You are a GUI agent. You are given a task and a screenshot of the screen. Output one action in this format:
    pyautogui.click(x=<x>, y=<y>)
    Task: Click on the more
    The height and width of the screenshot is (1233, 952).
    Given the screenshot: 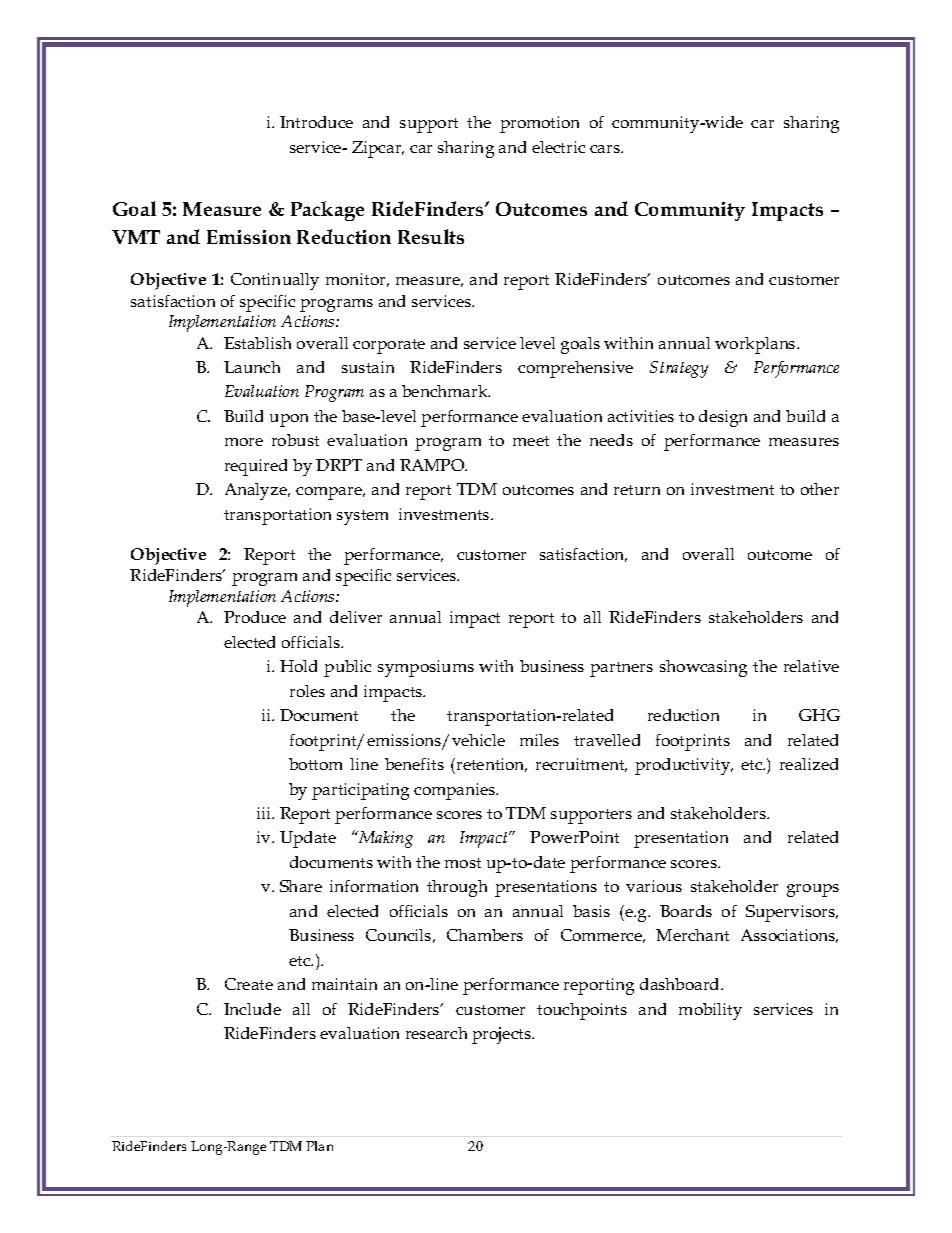 What is the action you would take?
    pyautogui.click(x=244, y=442)
